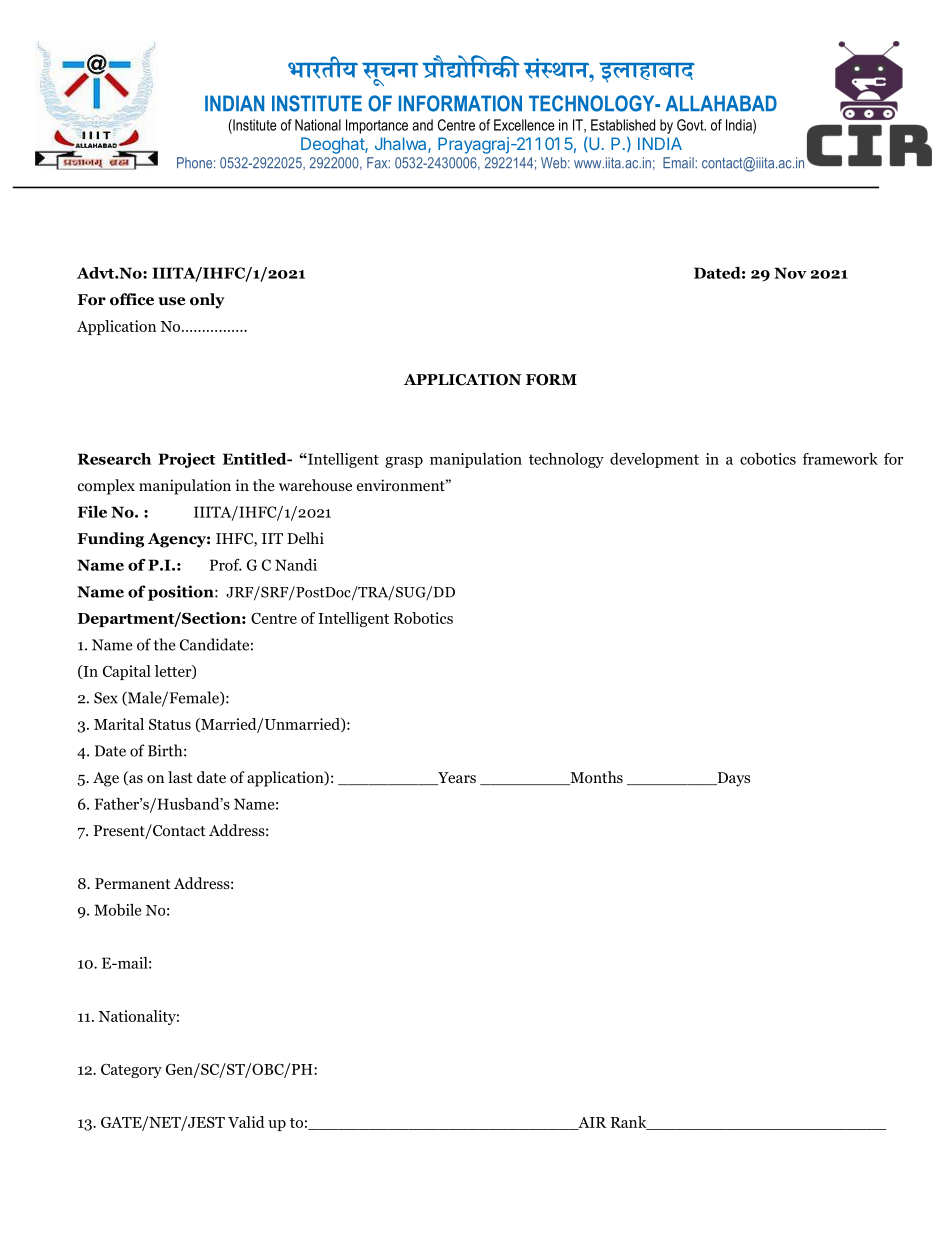 The height and width of the screenshot is (1233, 952). Describe the element at coordinates (524, 125) in the screenshot. I see `Excellence` at that location.
